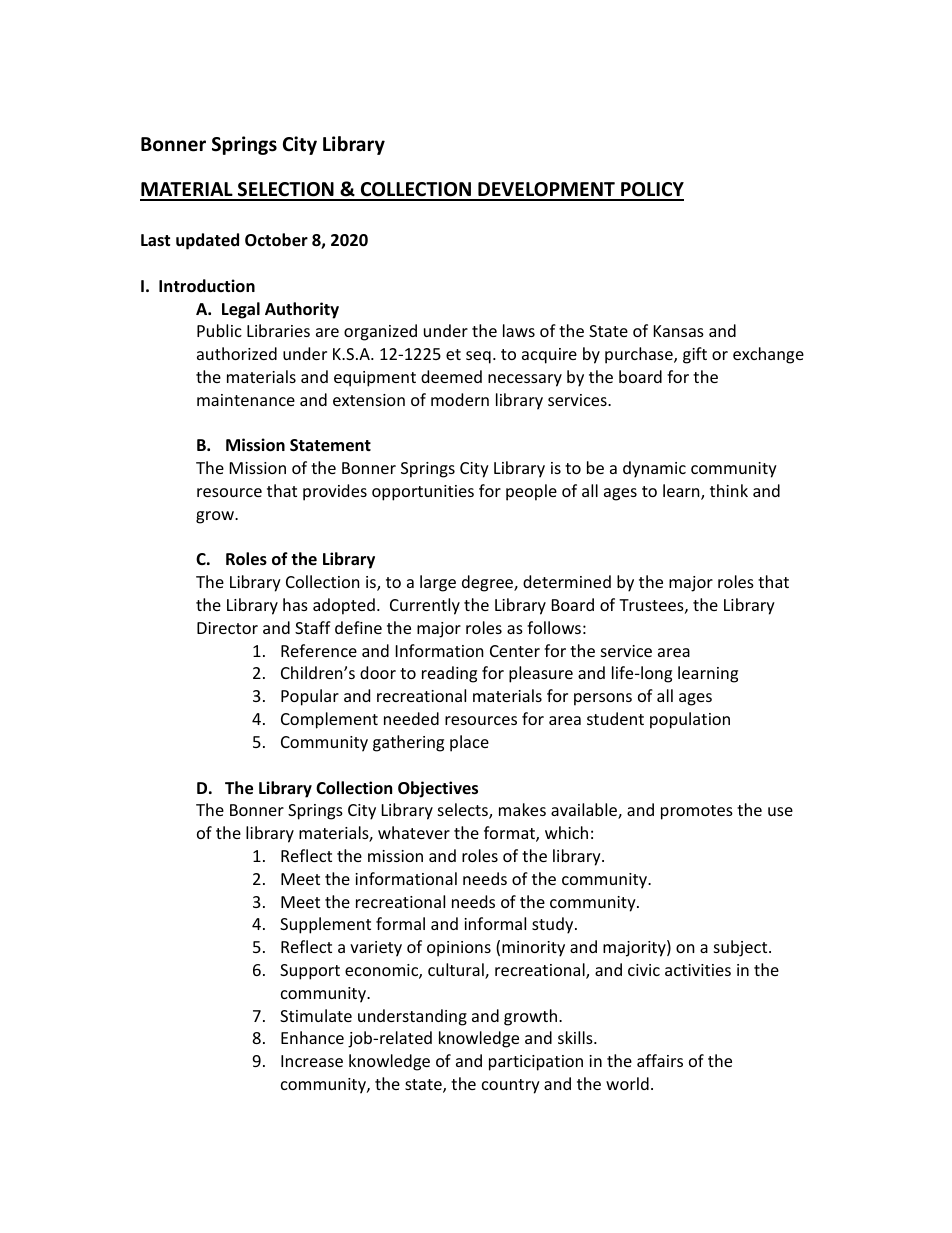  Describe the element at coordinates (511, 1086) in the screenshot. I see `country` at that location.
